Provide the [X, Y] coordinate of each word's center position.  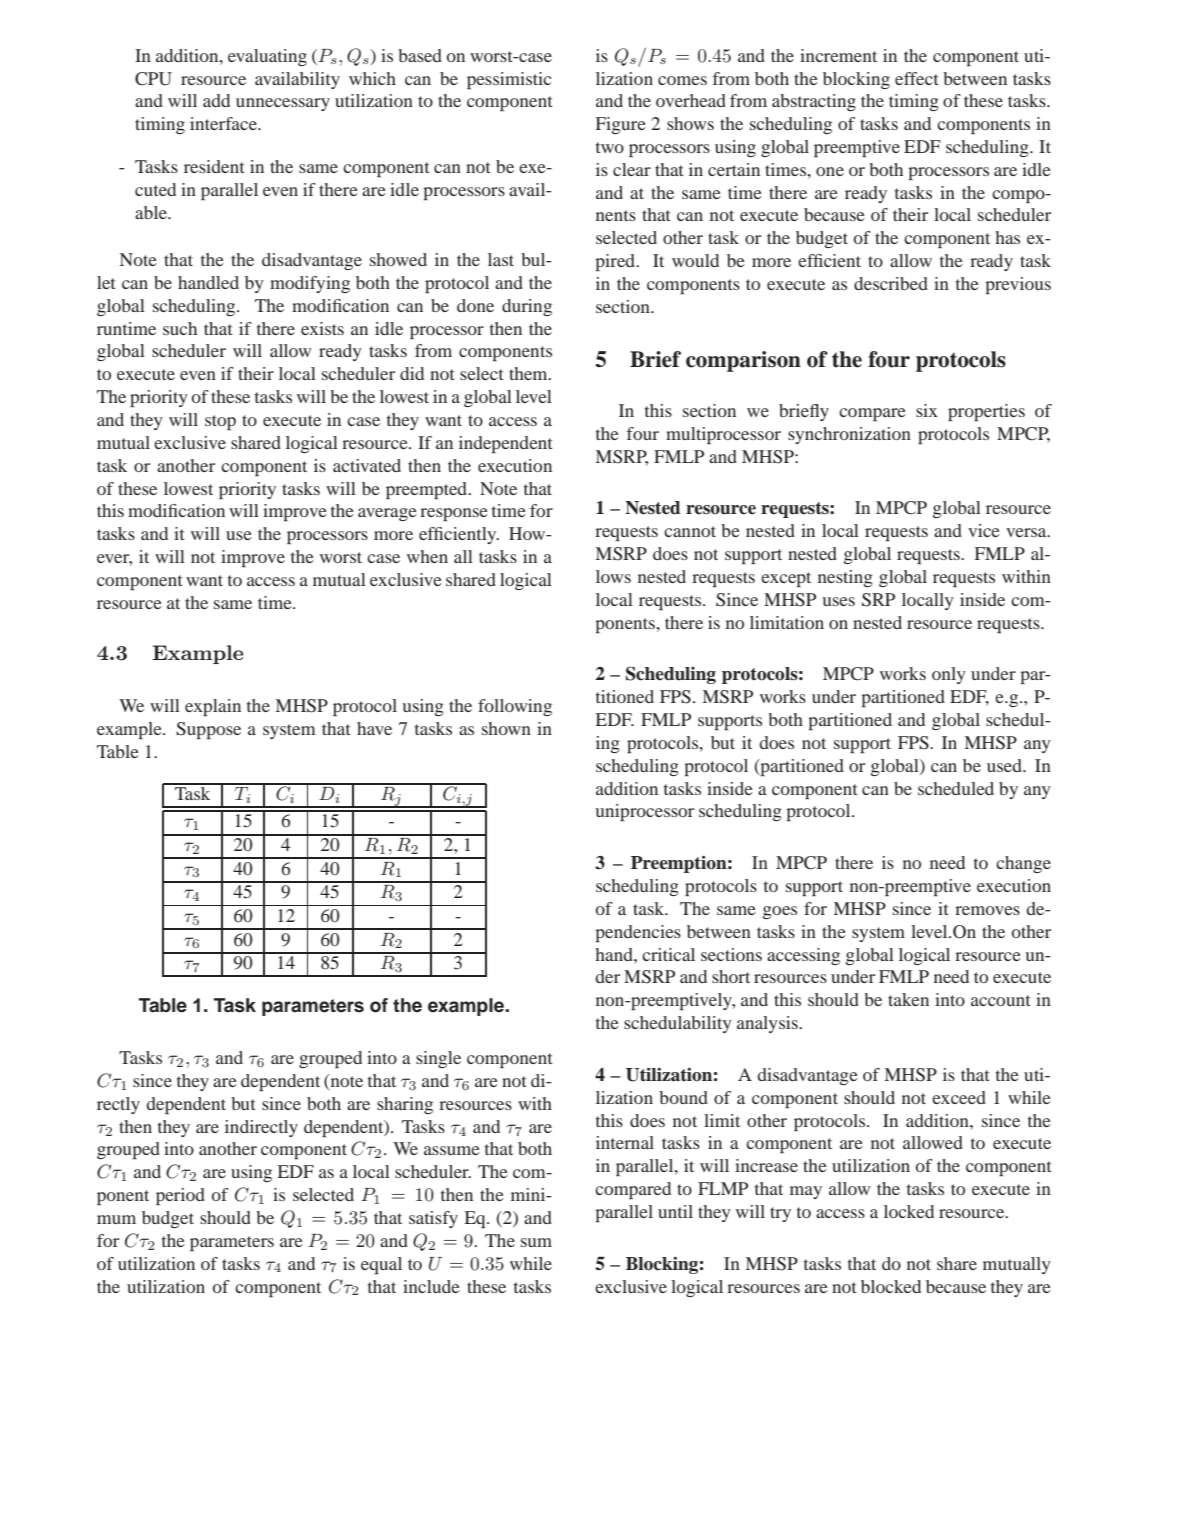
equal [381, 1265]
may [806, 1192]
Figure [621, 125]
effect [916, 78]
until [675, 1211]
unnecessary [283, 104]
